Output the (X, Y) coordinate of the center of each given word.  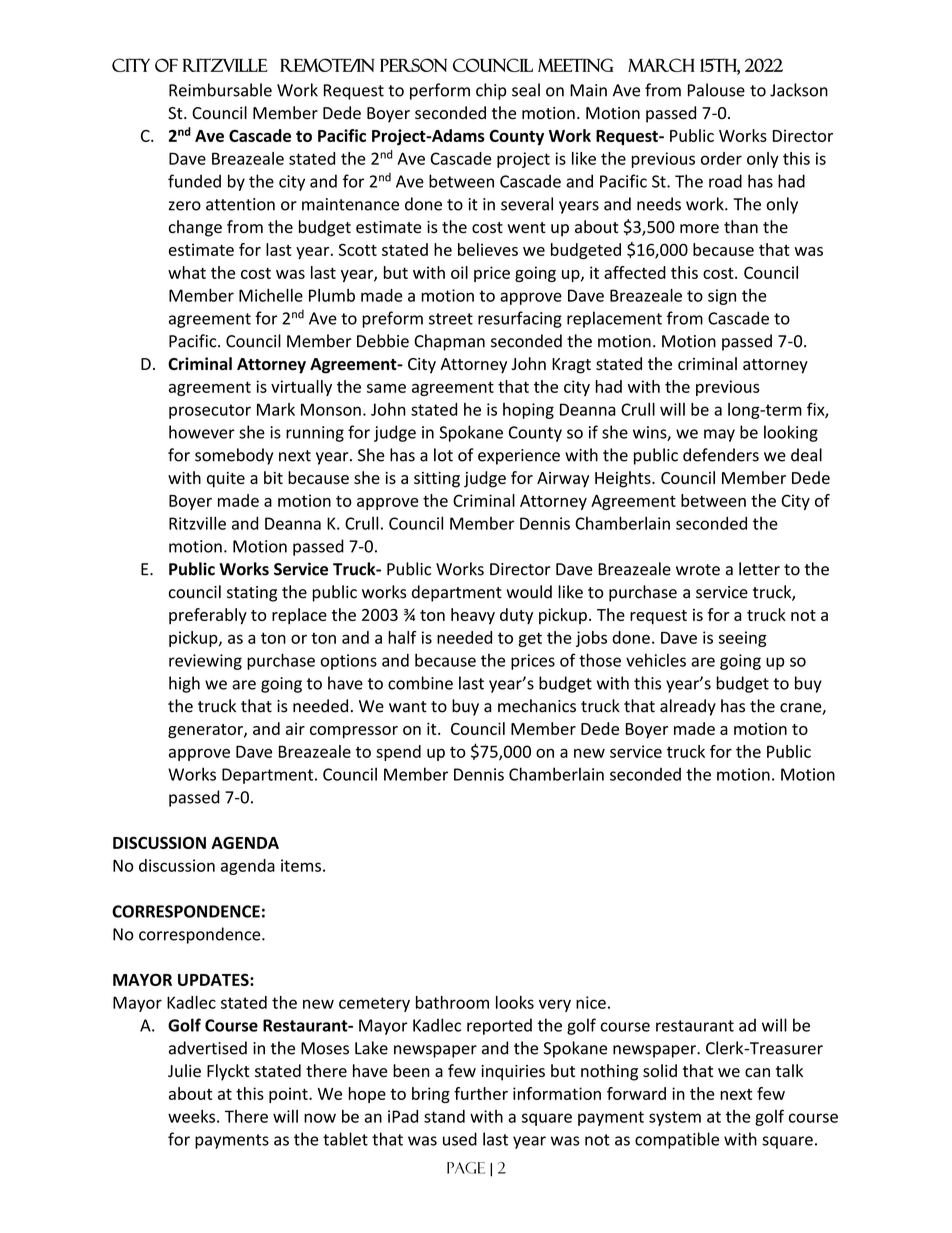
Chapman (449, 342)
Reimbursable (220, 90)
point (289, 1095)
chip (491, 91)
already (688, 707)
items (301, 865)
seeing (742, 639)
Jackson (799, 90)
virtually (301, 388)
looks (515, 1002)
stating (252, 594)
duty (516, 616)
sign (722, 297)
